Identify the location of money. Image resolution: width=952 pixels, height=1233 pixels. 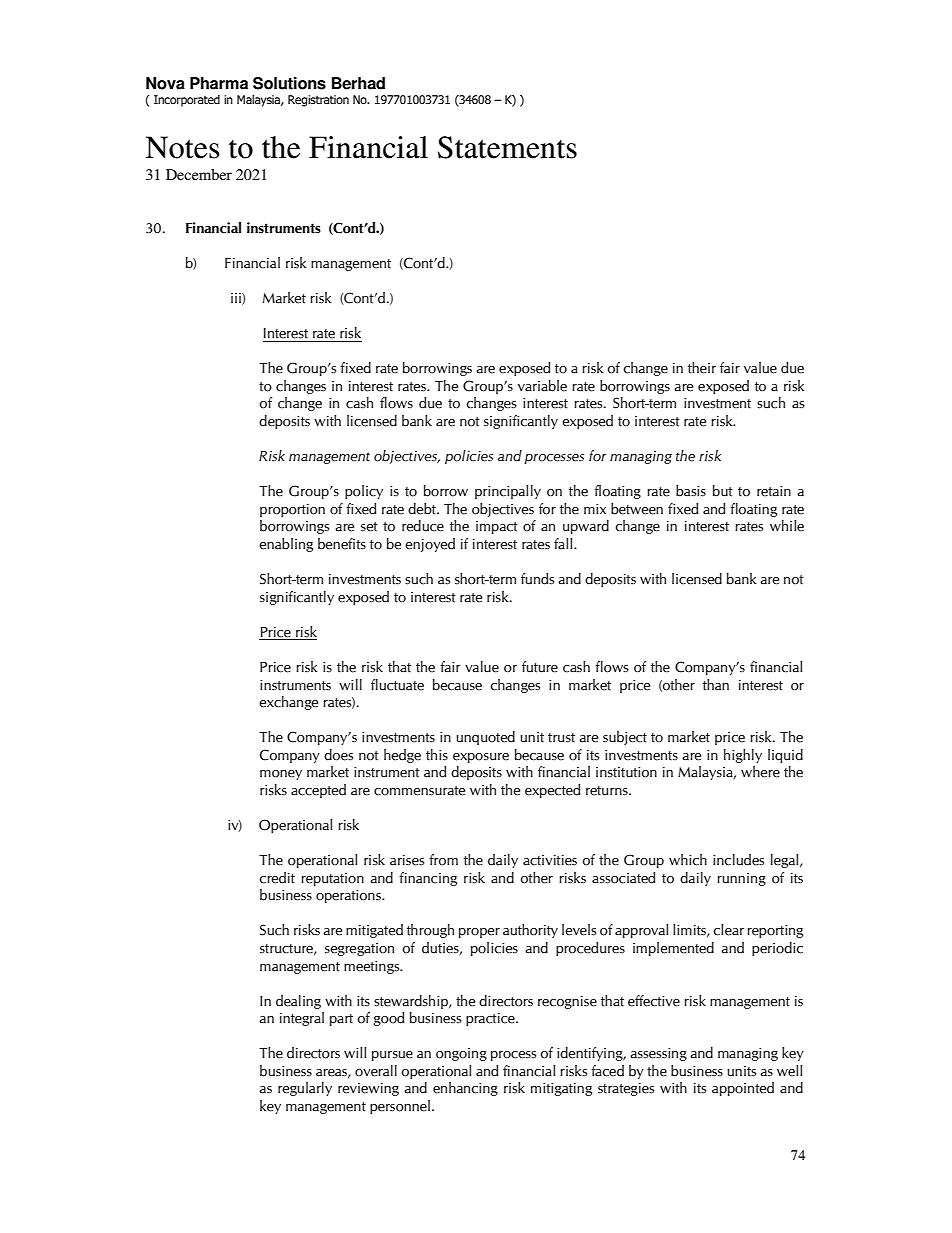
(281, 775).
